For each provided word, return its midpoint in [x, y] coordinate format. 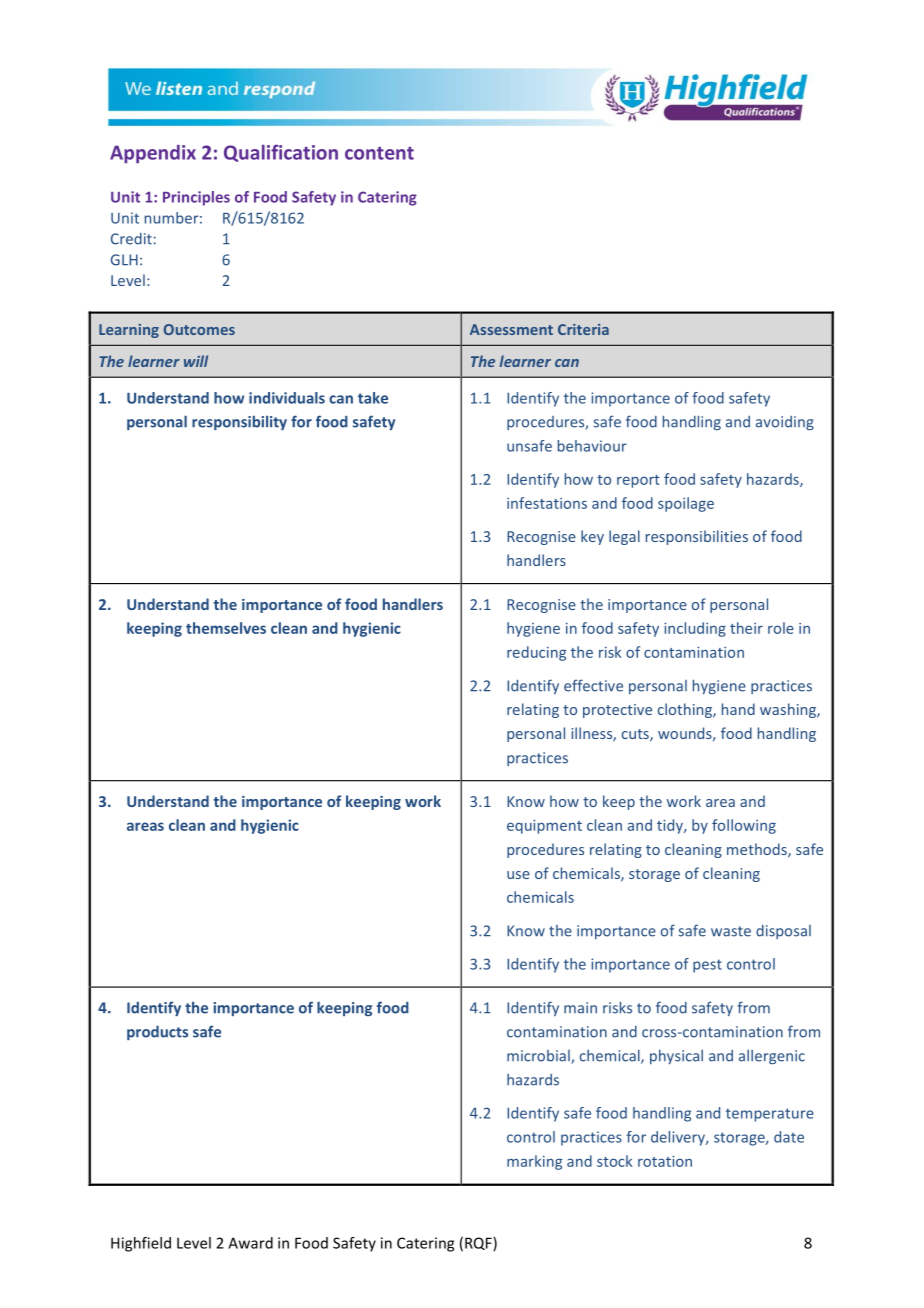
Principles [196, 198]
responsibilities [697, 537]
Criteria [583, 329]
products [157, 1033]
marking [534, 1162]
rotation [665, 1161]
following [744, 826]
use [518, 875]
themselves [226, 628]
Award [250, 1243]
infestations [547, 503]
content [379, 153]
